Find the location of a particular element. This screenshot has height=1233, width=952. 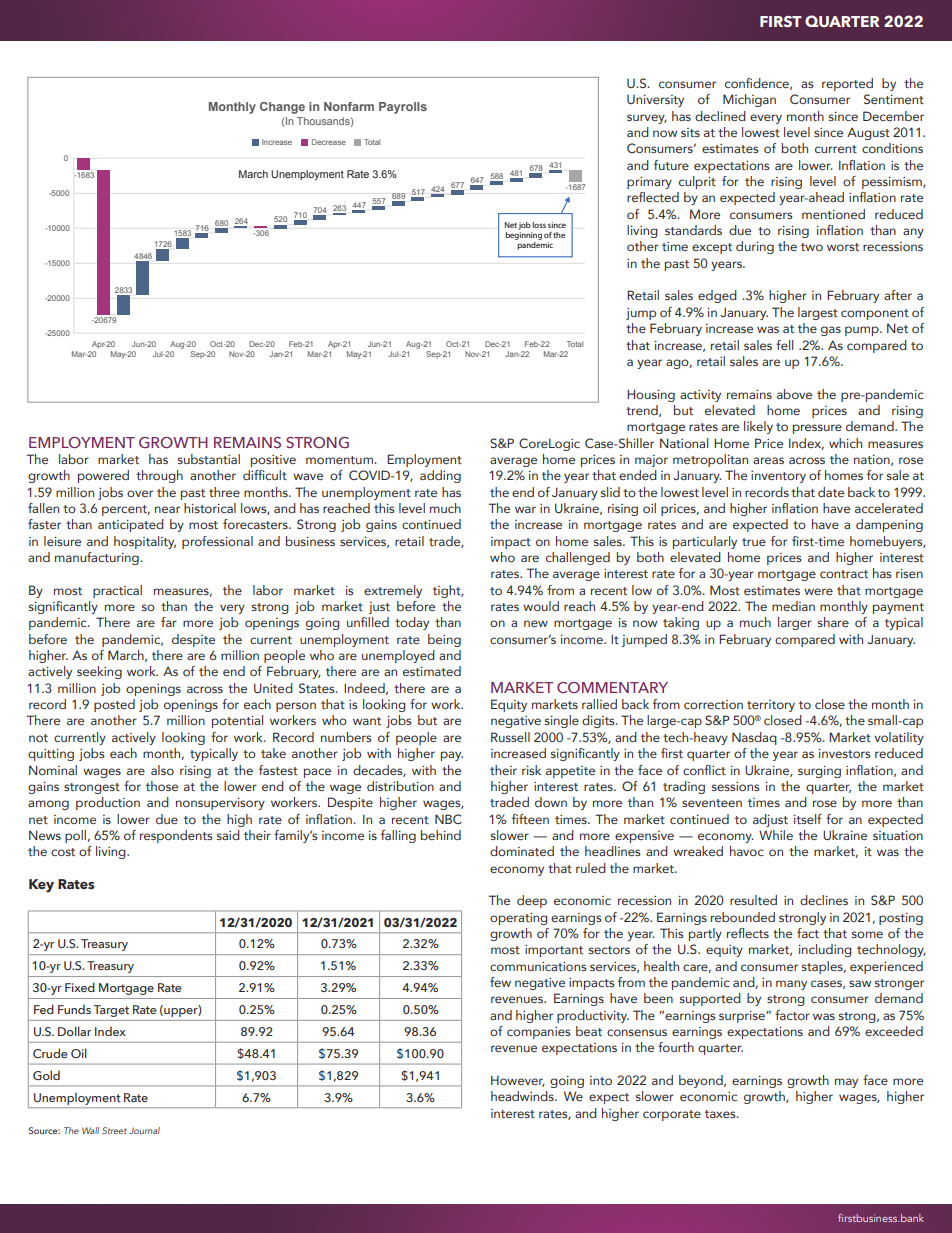

Payrolls is located at coordinates (403, 108).
